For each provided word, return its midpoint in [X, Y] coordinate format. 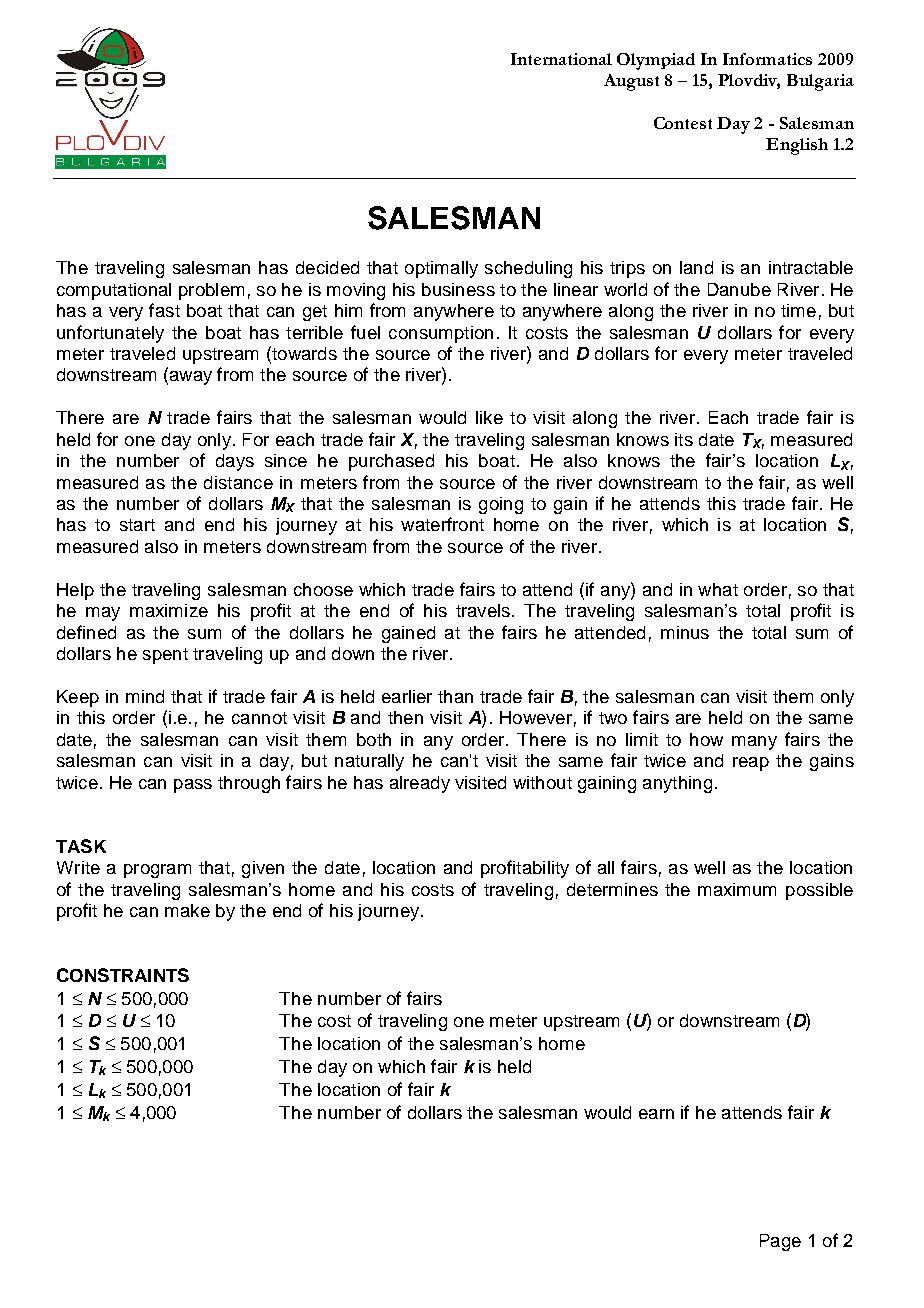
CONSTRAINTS [123, 975]
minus [685, 632]
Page [780, 1242]
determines [612, 889]
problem [211, 291]
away [189, 378]
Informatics [767, 59]
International [561, 59]
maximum [737, 889]
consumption [441, 334]
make [187, 910]
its [684, 439]
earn [656, 1114]
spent [165, 656]
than [455, 696]
